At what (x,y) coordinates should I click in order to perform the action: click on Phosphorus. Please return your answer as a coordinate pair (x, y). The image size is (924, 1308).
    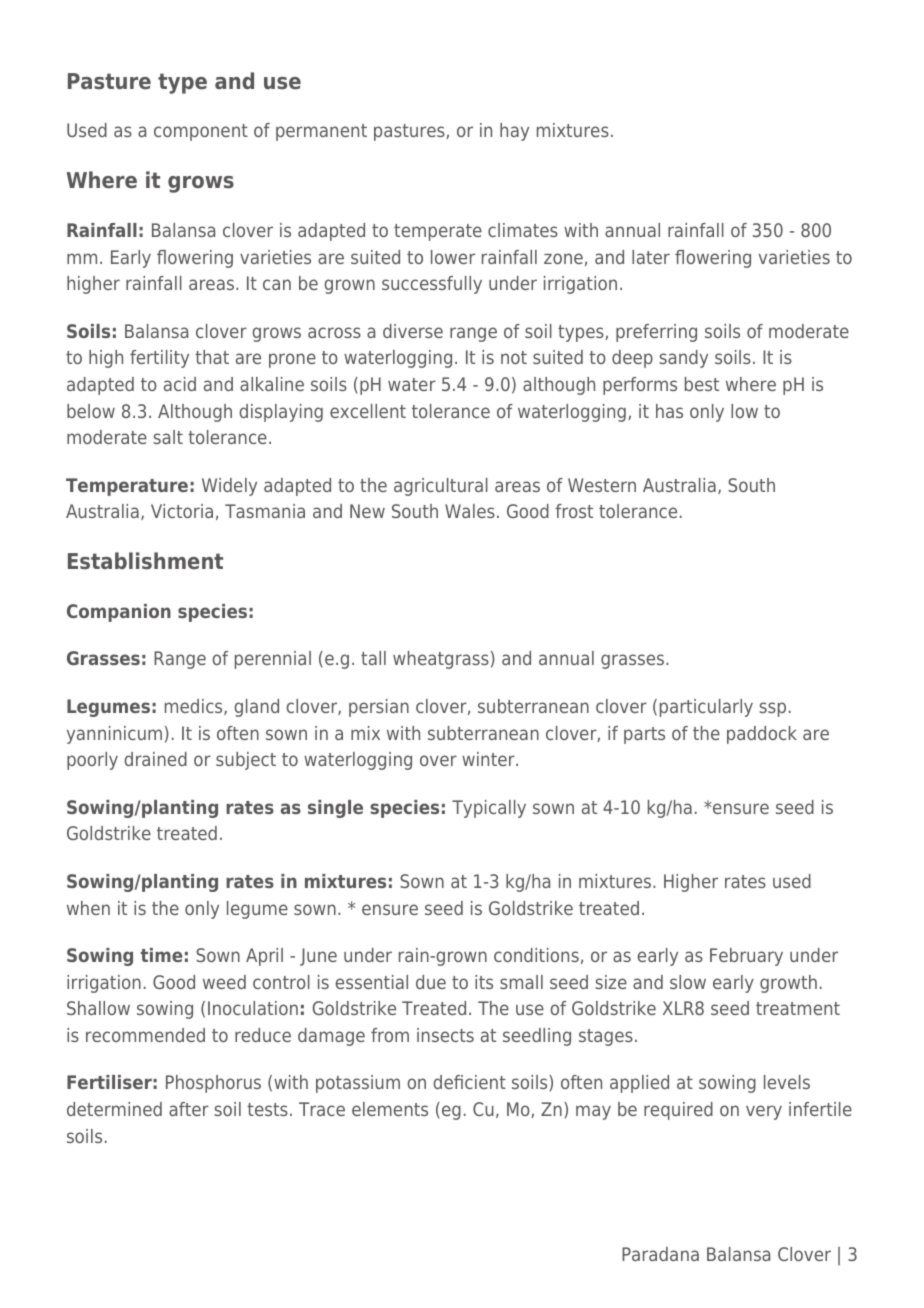
    Looking at the image, I should click on (213, 1084).
